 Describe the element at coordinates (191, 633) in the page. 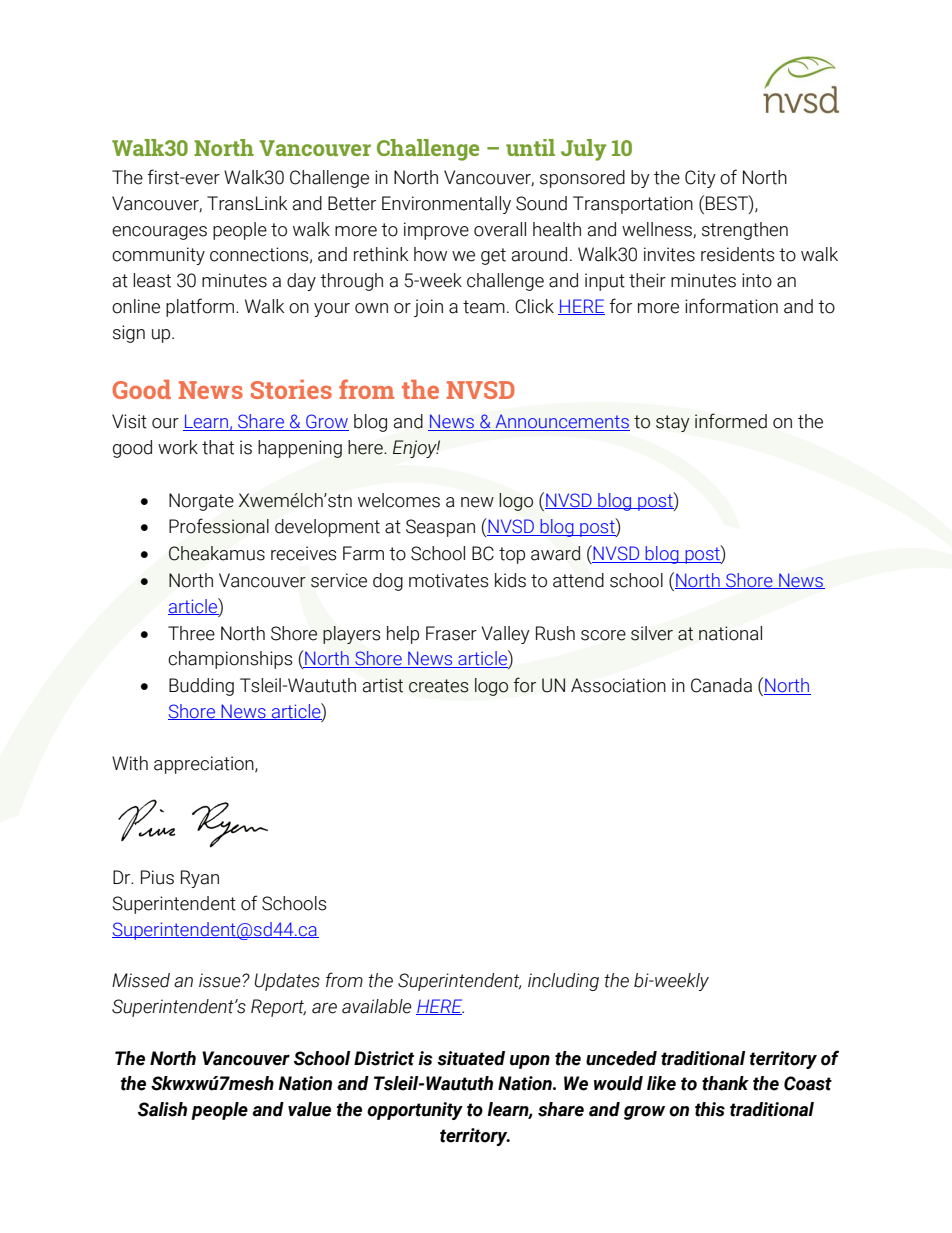

I see `Three` at that location.
